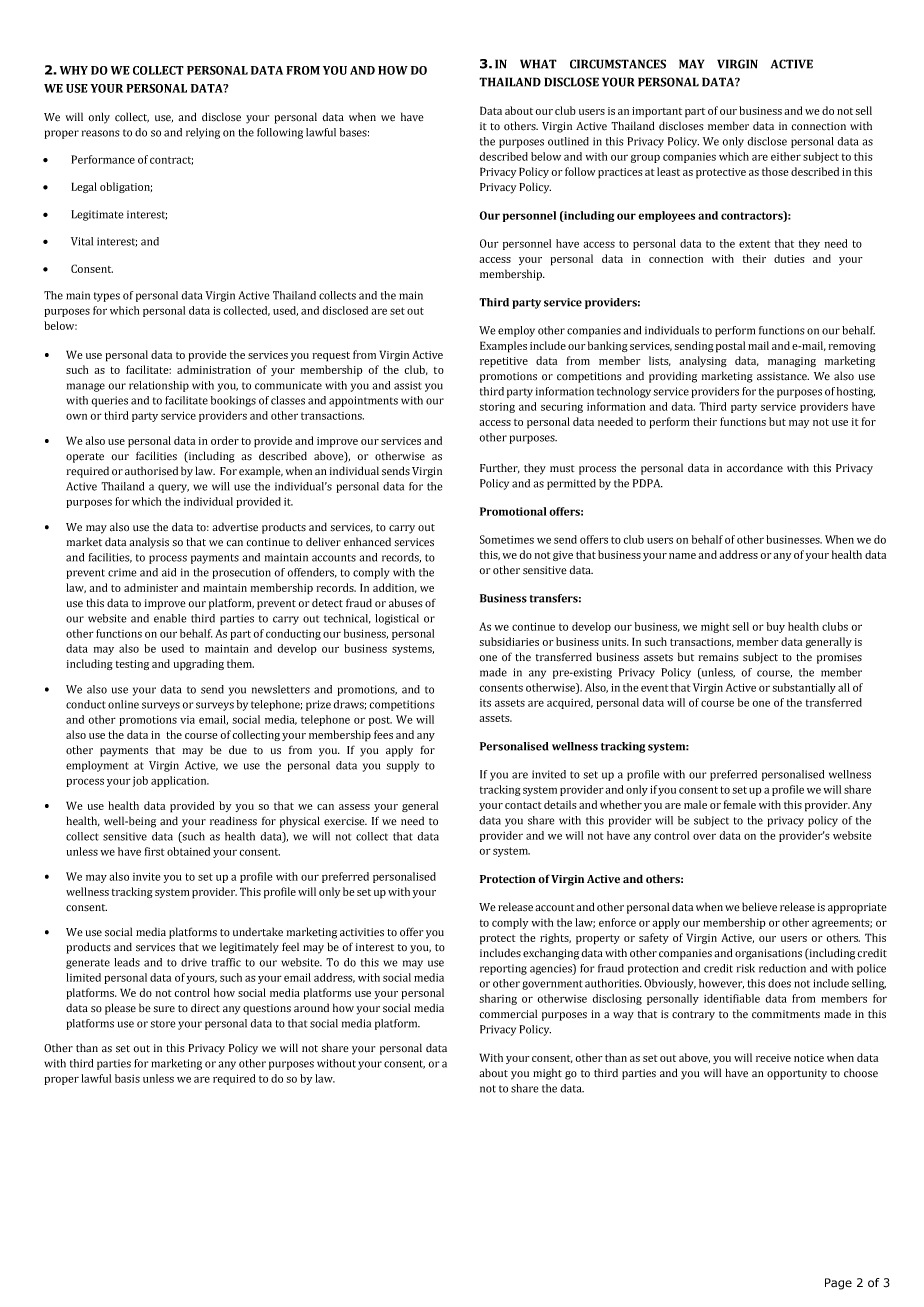 The width and height of the screenshot is (924, 1307). What do you see at coordinates (786, 156) in the screenshot?
I see `either` at bounding box center [786, 156].
